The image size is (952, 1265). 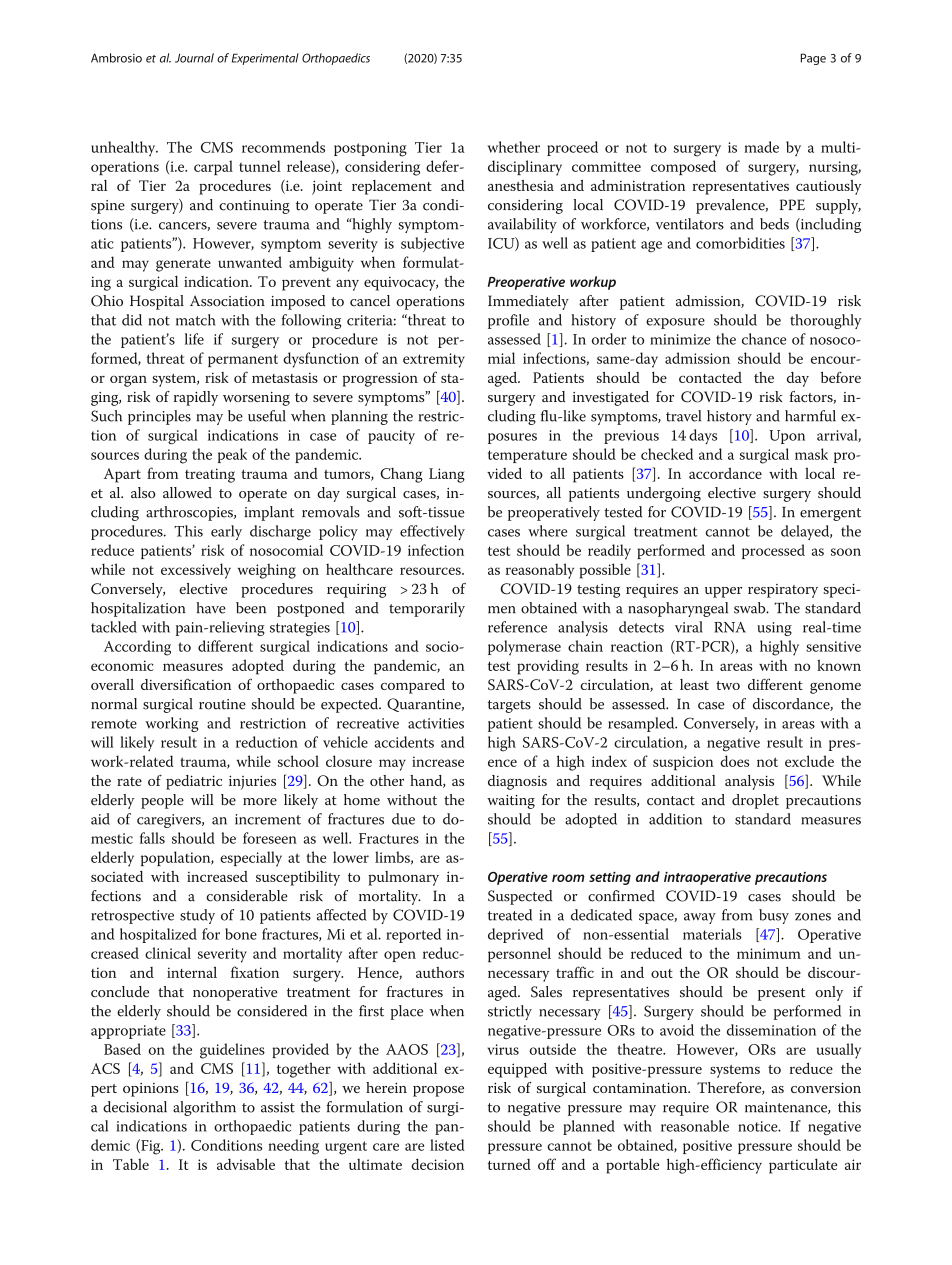 I want to click on Journal, so click(x=194, y=58).
